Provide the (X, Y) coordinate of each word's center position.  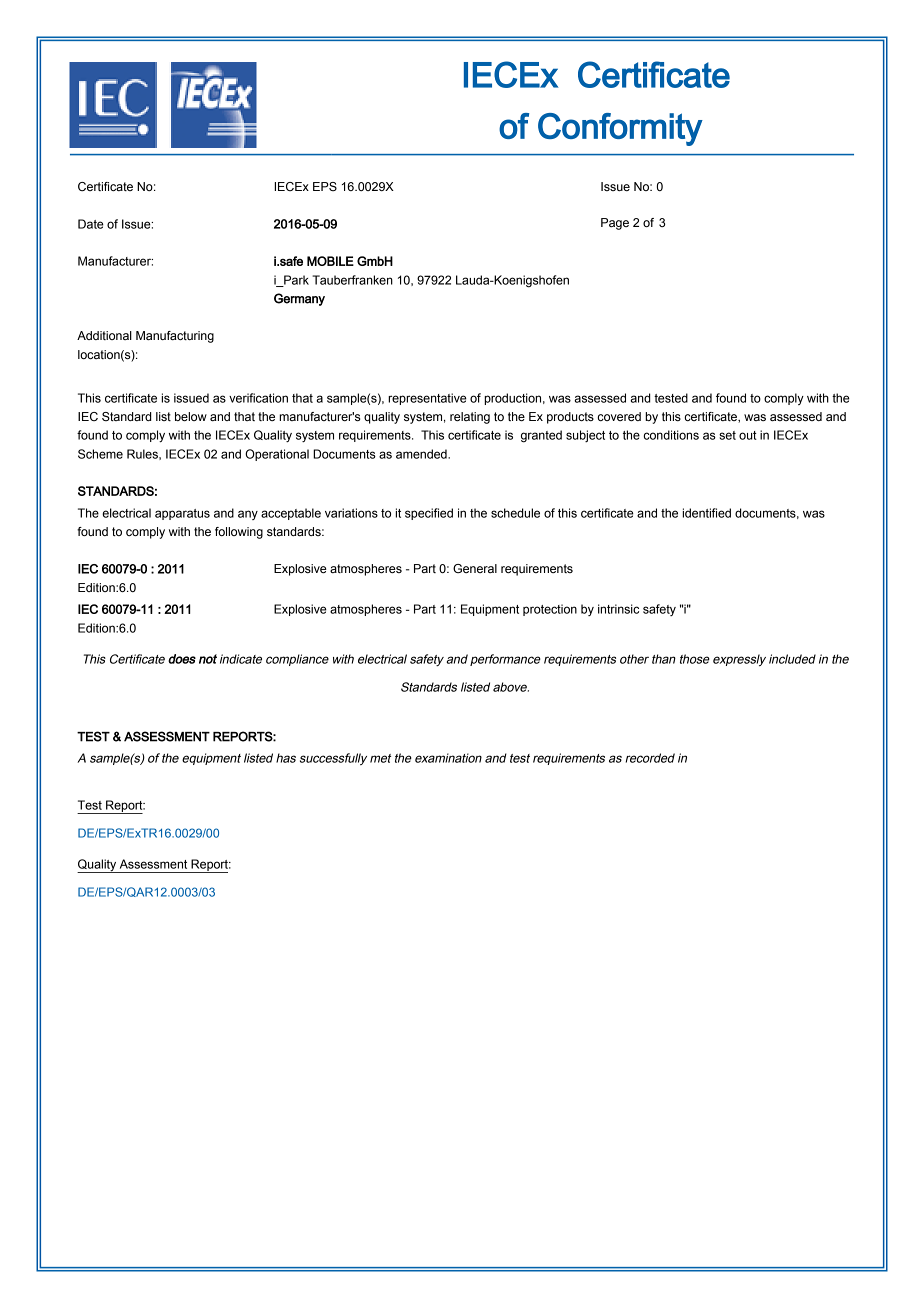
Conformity (620, 129)
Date (91, 224)
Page (615, 224)
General (475, 568)
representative (427, 399)
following (239, 533)
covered (619, 416)
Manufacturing (175, 337)
